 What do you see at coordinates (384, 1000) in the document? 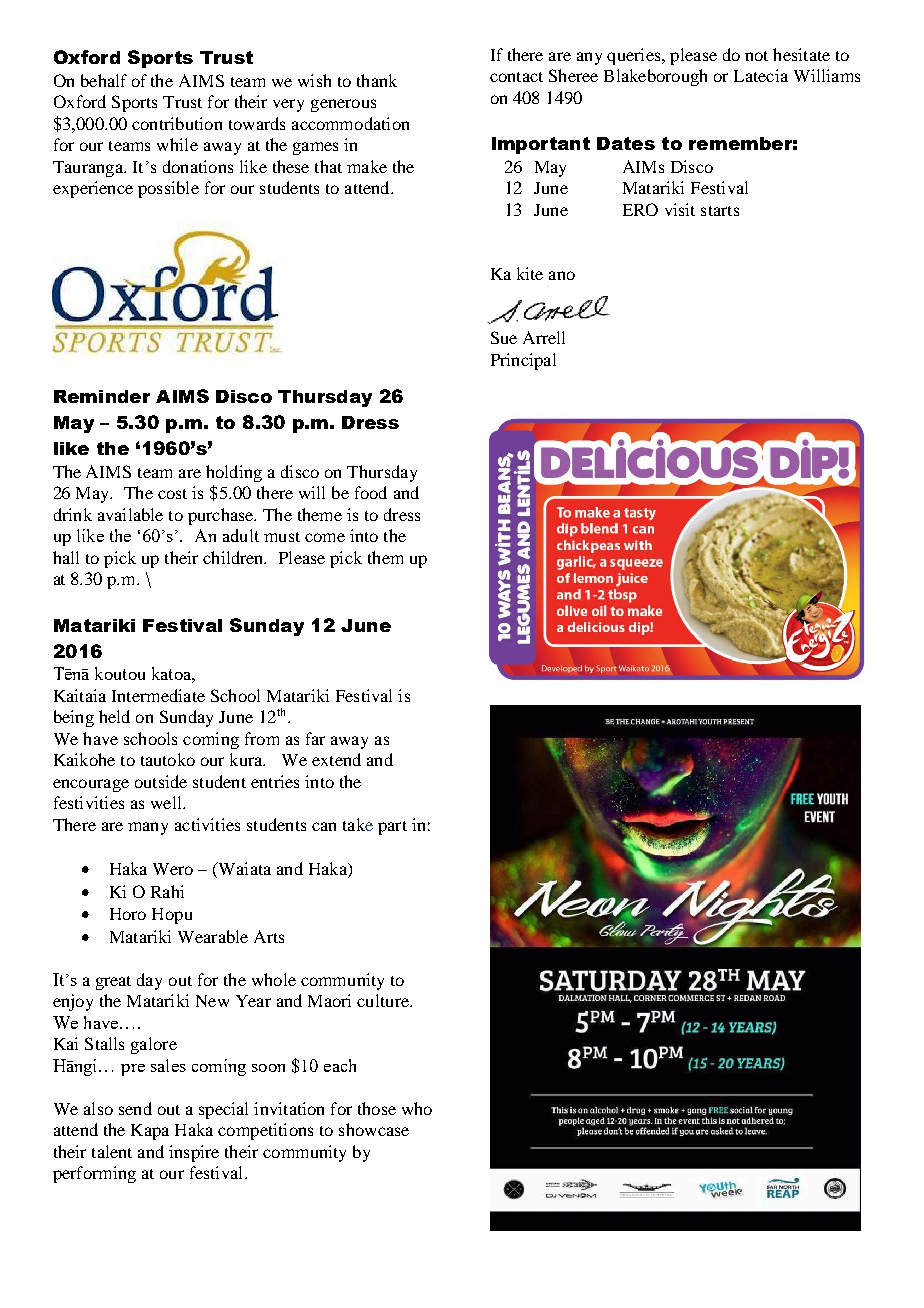
I see `culture` at bounding box center [384, 1000].
